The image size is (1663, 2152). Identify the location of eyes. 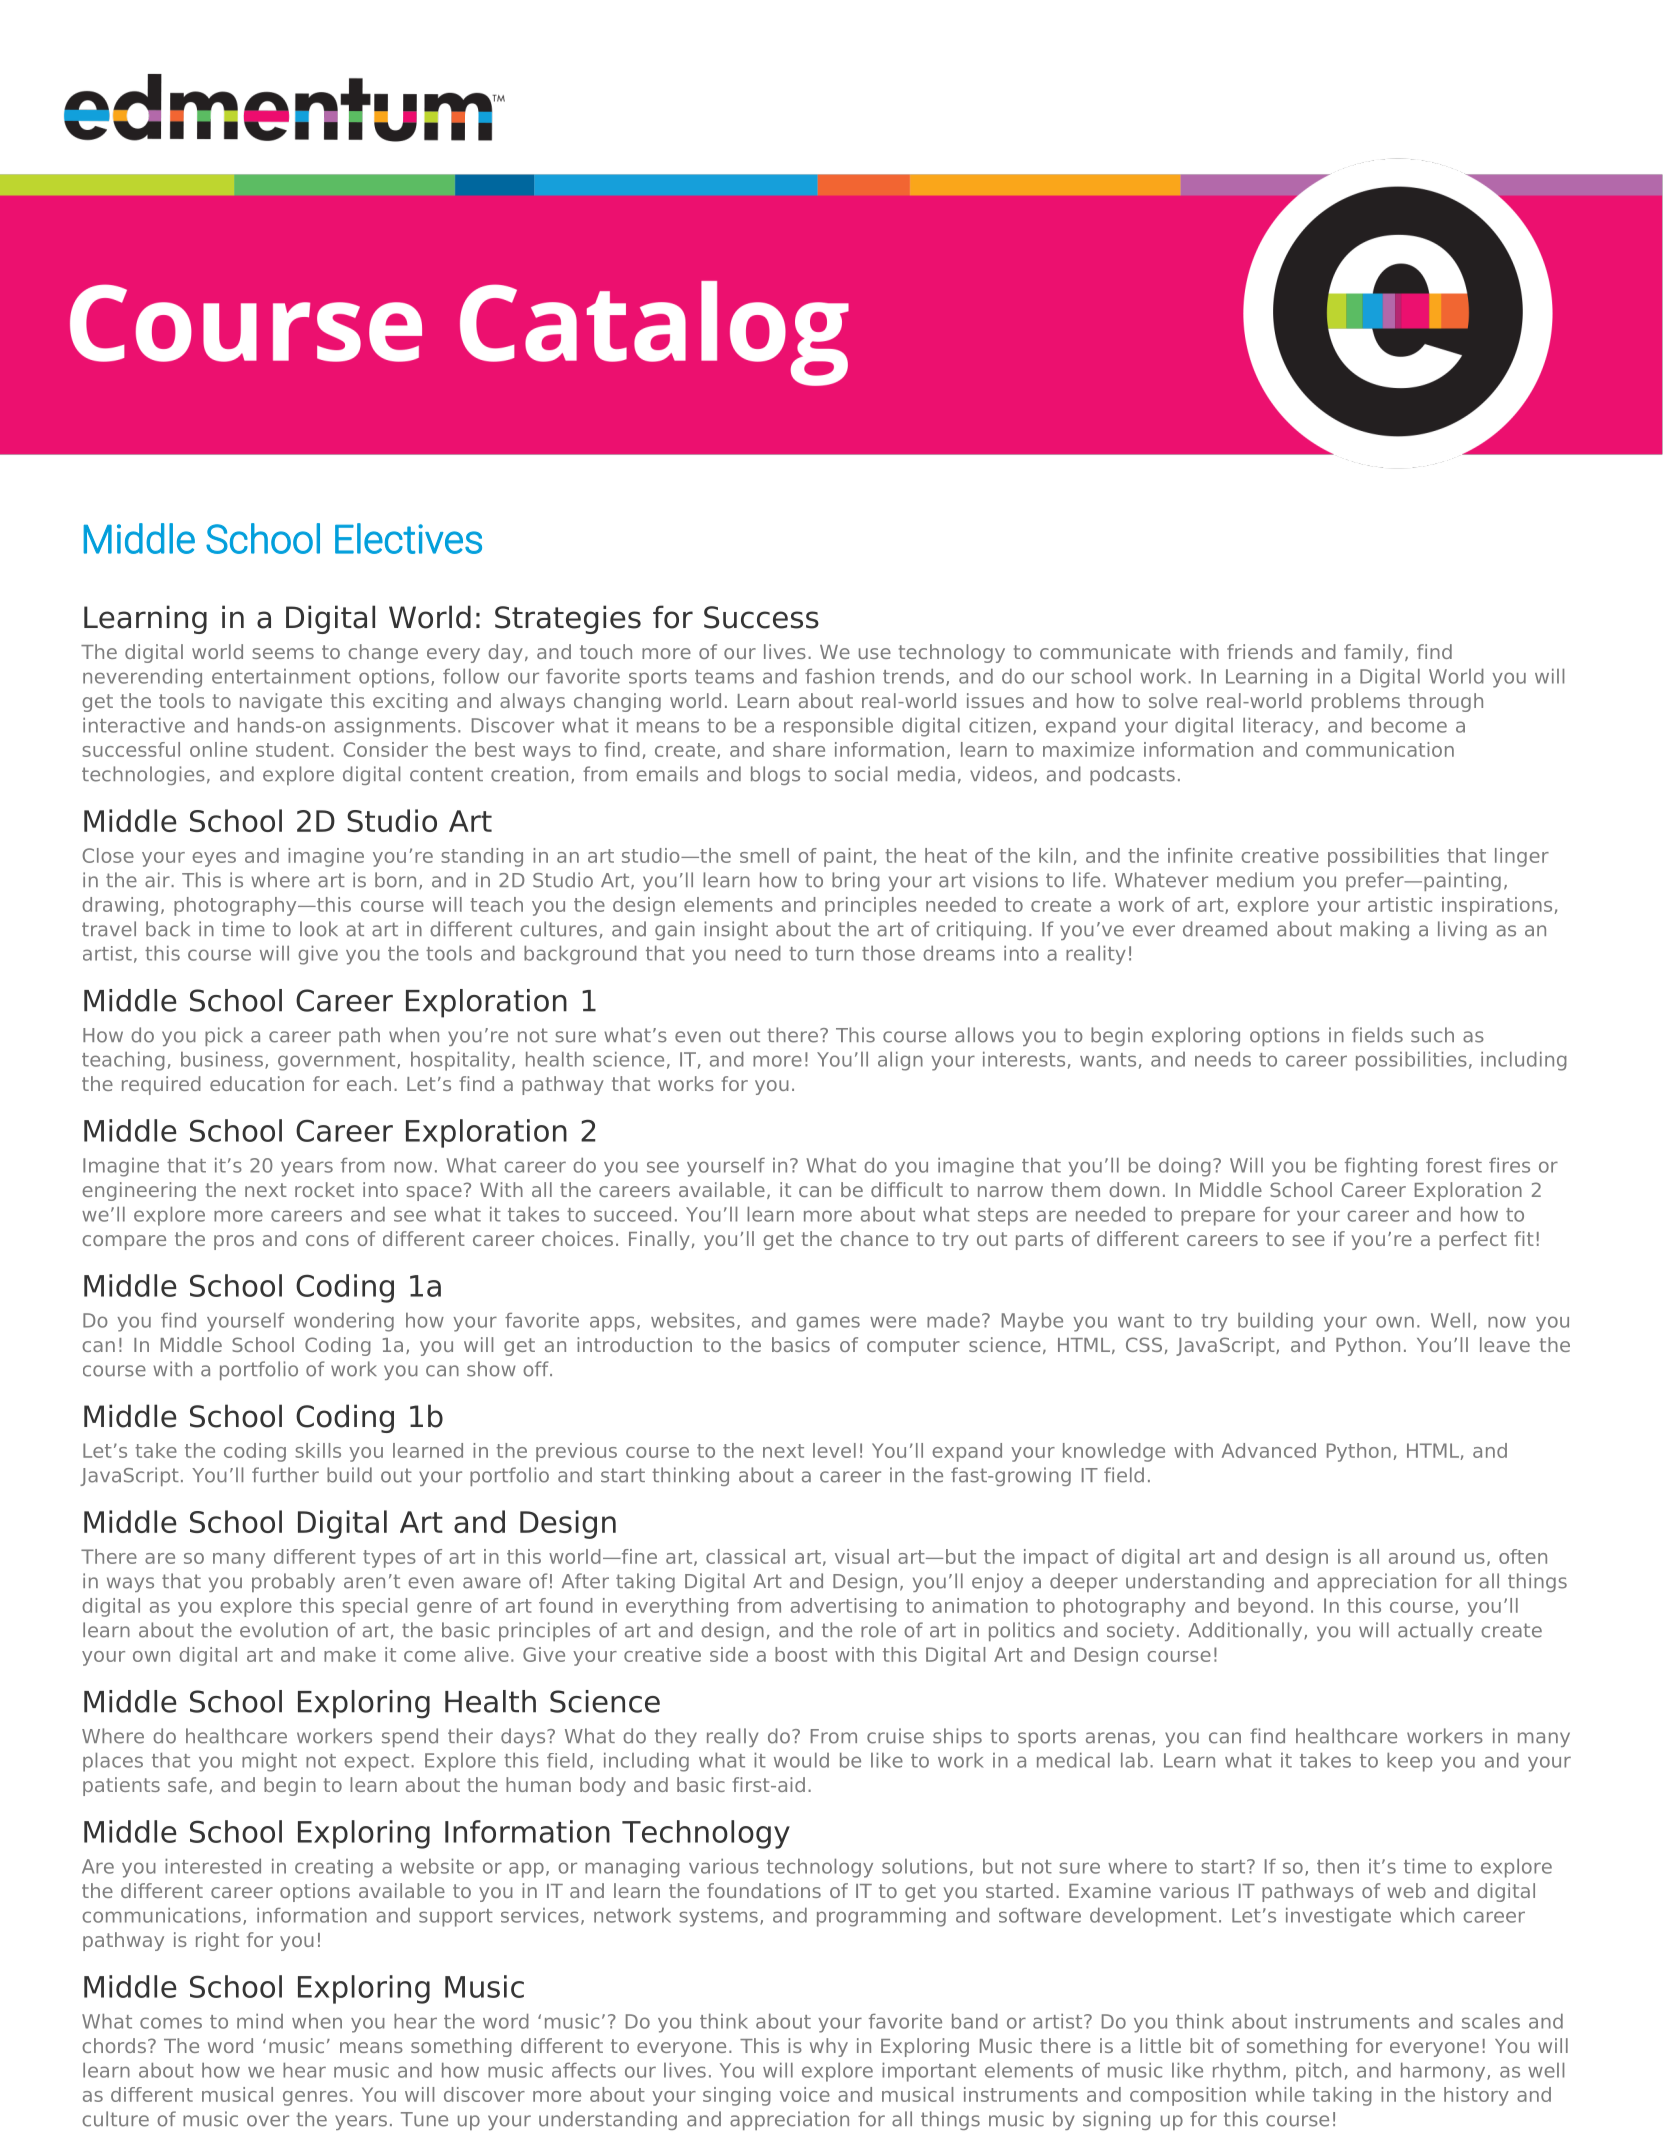
(214, 859).
